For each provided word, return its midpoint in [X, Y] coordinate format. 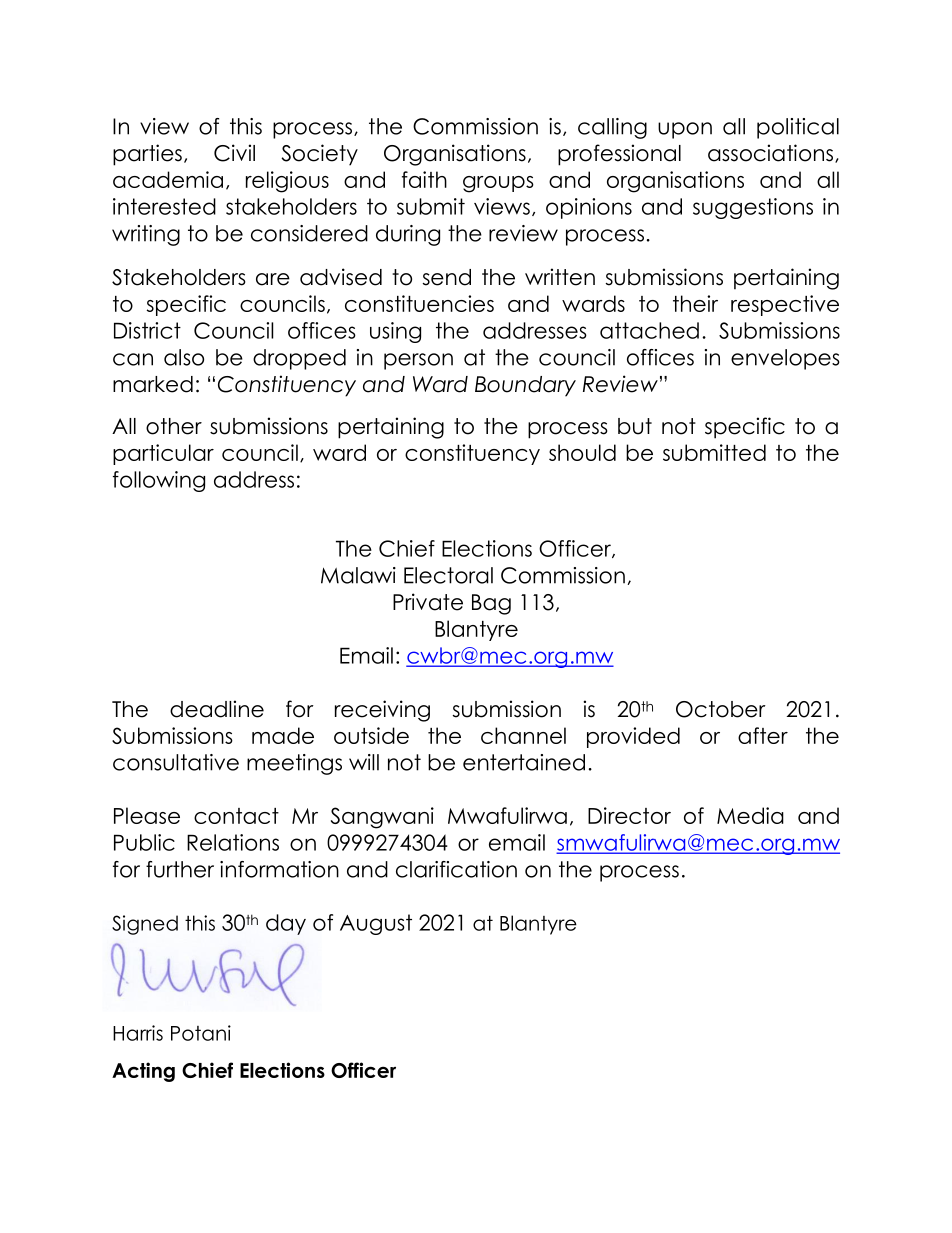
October [721, 709]
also [184, 357]
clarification [456, 869]
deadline [217, 709]
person [418, 361]
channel [523, 735]
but [635, 426]
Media [750, 815]
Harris [138, 1033]
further [180, 869]
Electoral [448, 575]
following [159, 481]
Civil [234, 153]
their [695, 303]
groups [498, 184]
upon [685, 130]
